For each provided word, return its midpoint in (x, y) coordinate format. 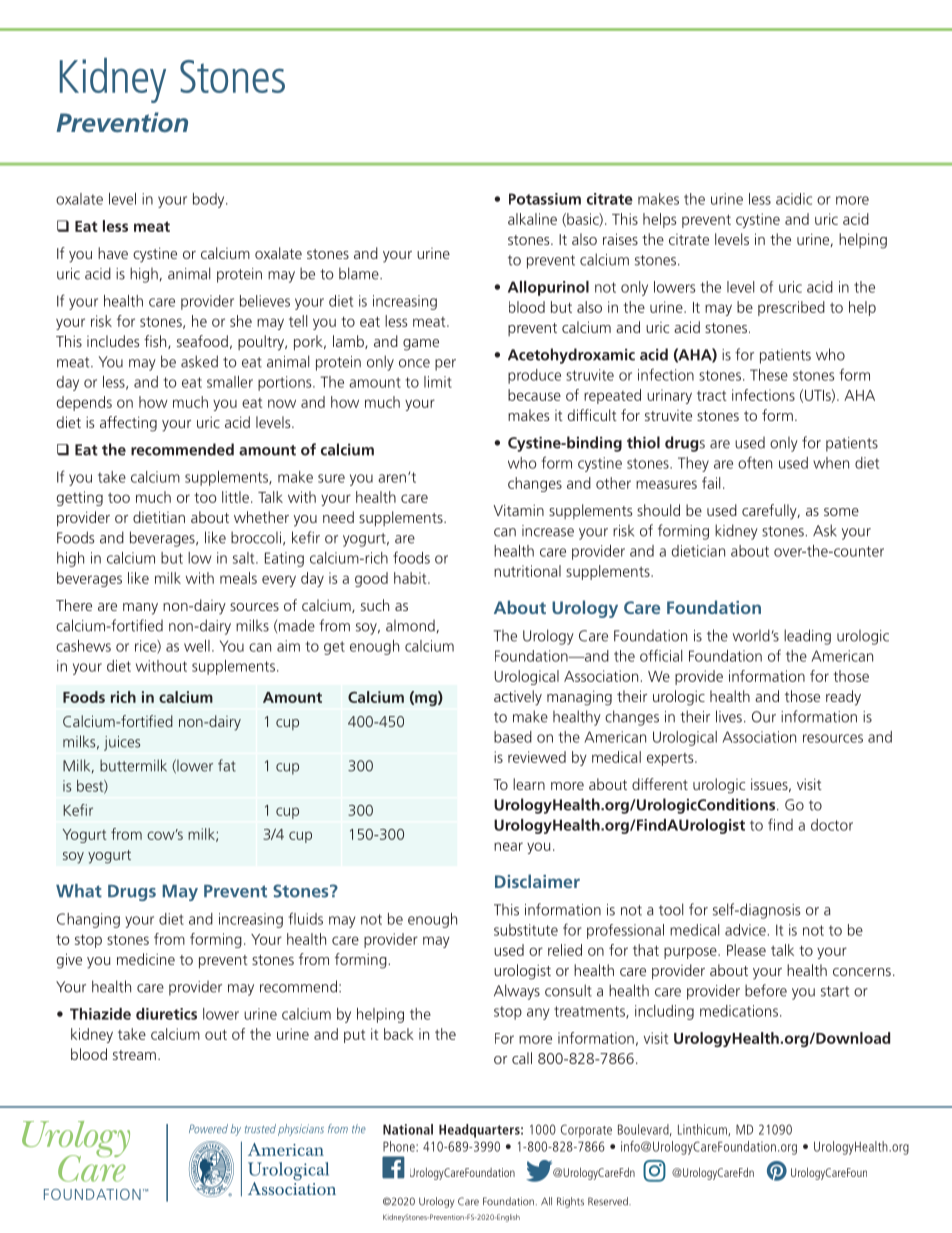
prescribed (791, 308)
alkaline (532, 219)
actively (518, 698)
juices (122, 743)
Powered (208, 1128)
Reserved (609, 1201)
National (408, 1129)
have (113, 253)
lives (729, 716)
